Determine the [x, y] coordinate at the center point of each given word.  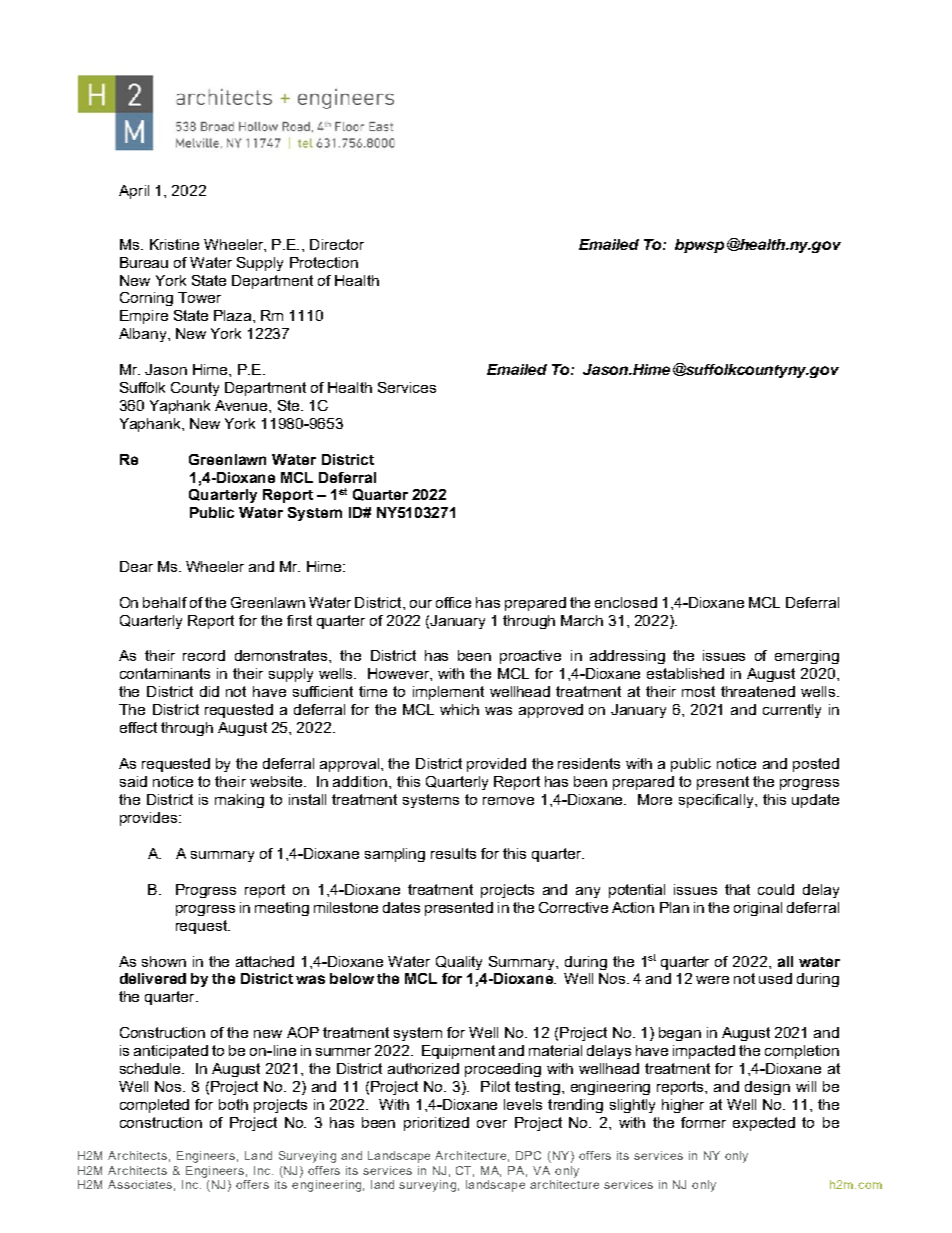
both [233, 1104]
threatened [758, 691]
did [209, 691]
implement [448, 693]
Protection [324, 262]
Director [337, 244]
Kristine [174, 244]
